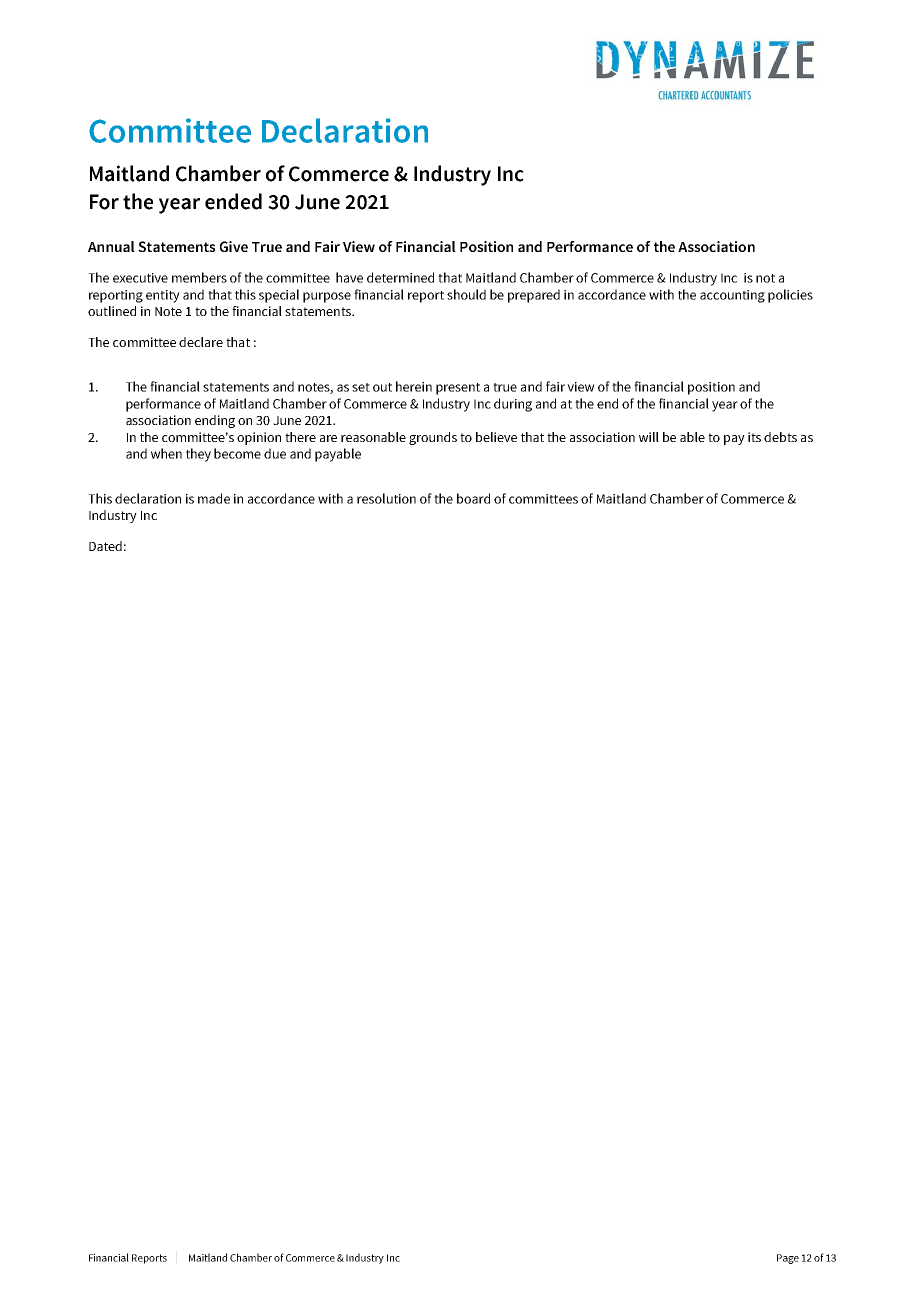 The width and height of the image is (924, 1308). I want to click on believe, so click(496, 437).
